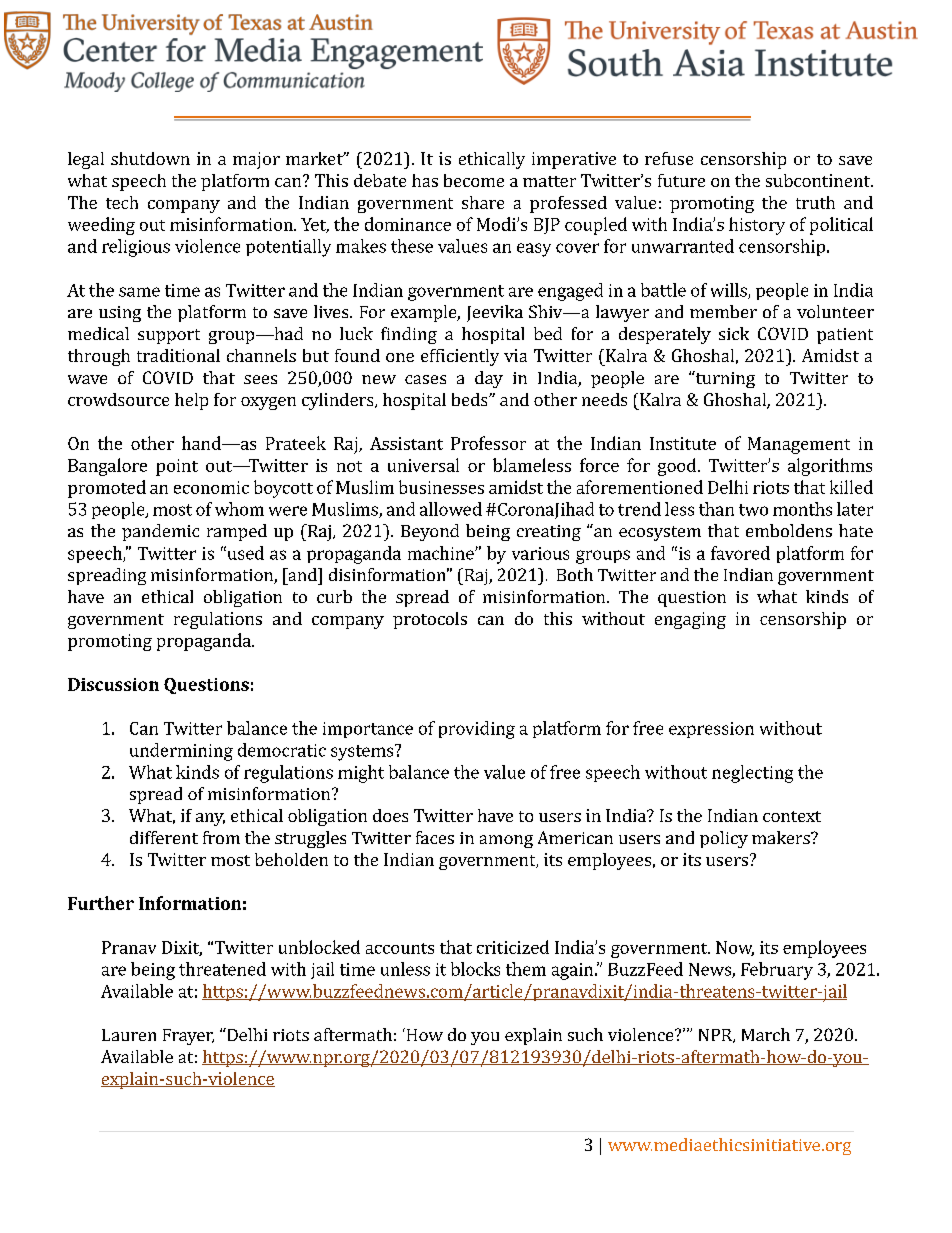  I want to click on shutdown, so click(150, 158).
